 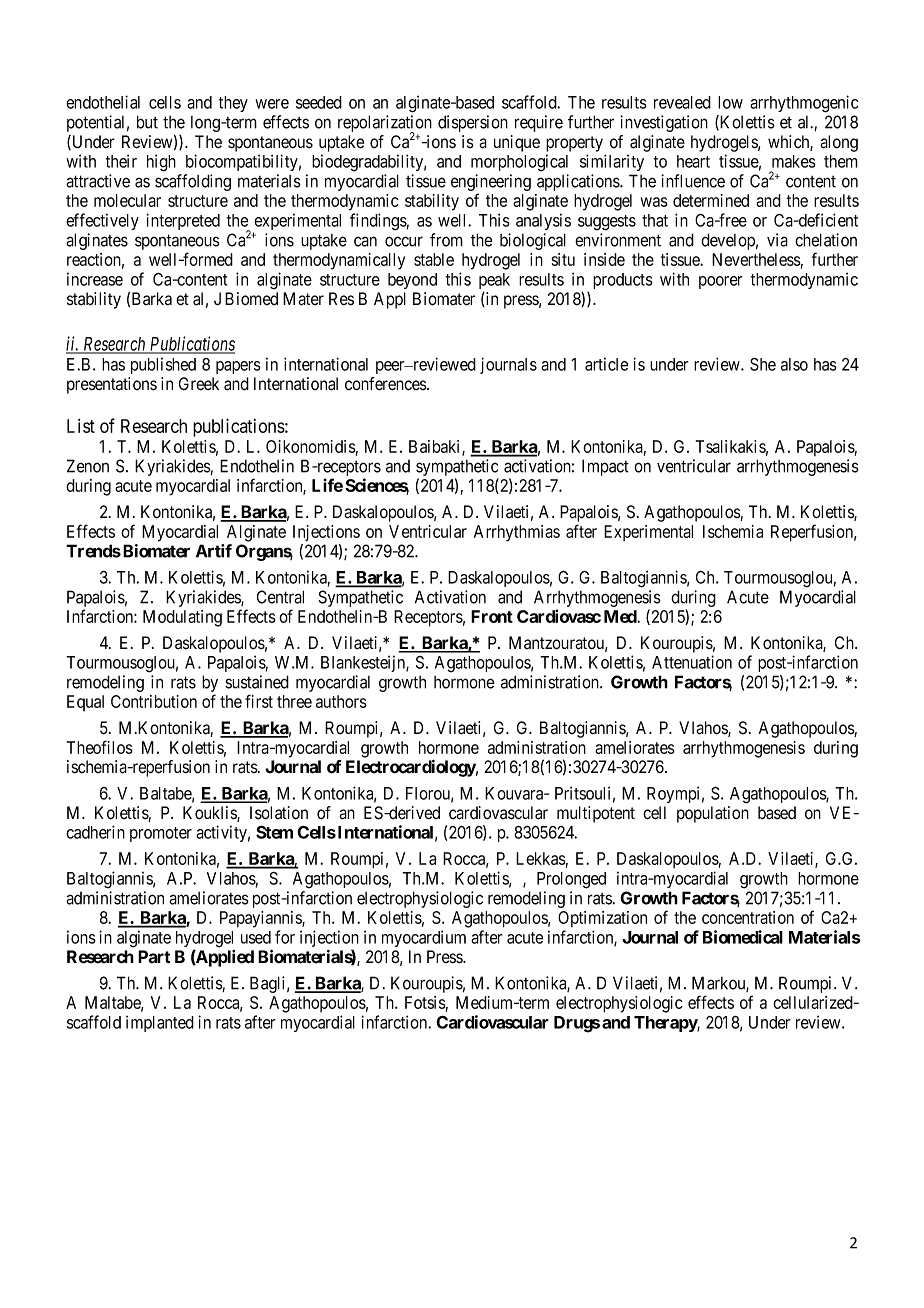 What do you see at coordinates (794, 364) in the screenshot?
I see `also` at bounding box center [794, 364].
